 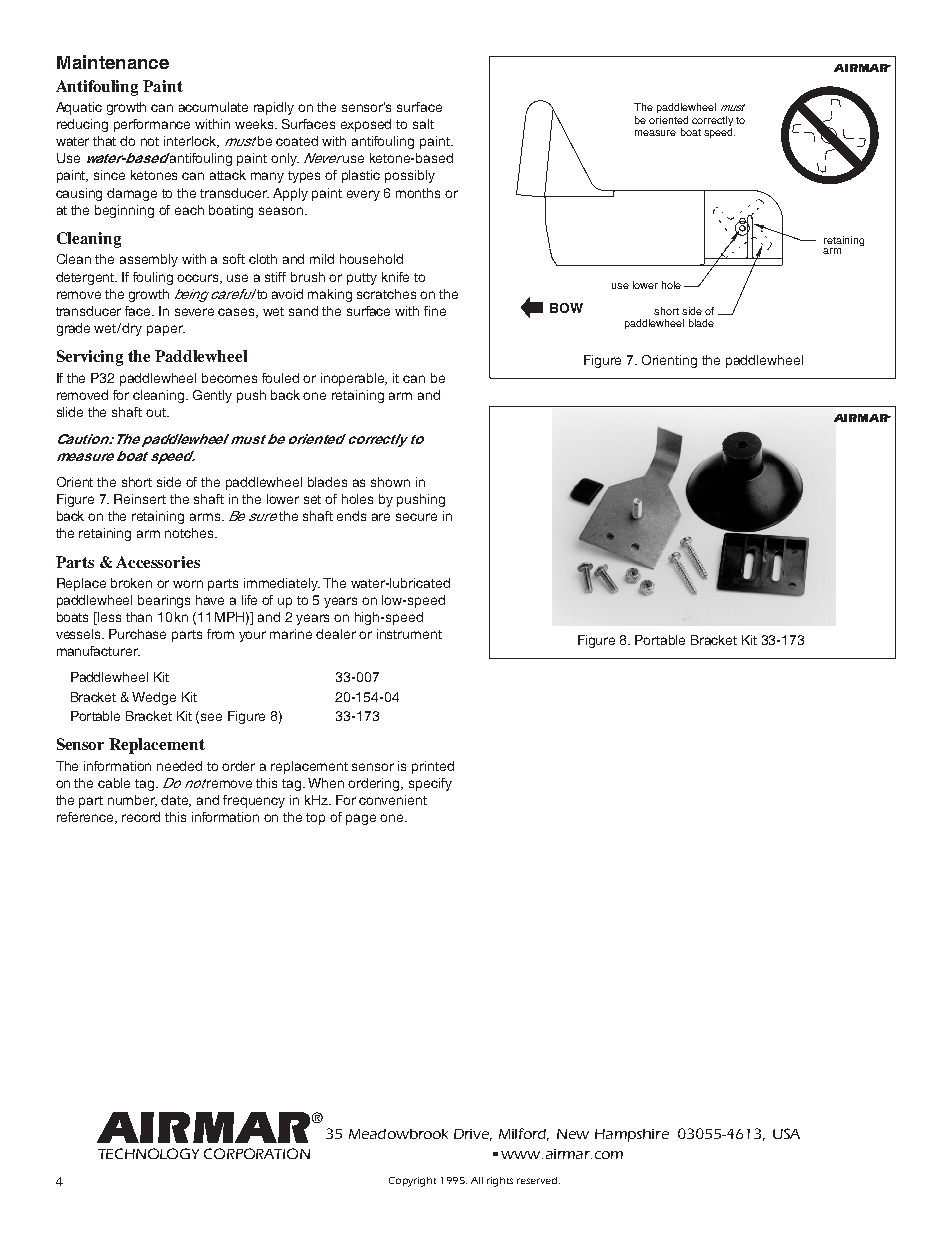 I want to click on Hampshire, so click(x=632, y=1135).
